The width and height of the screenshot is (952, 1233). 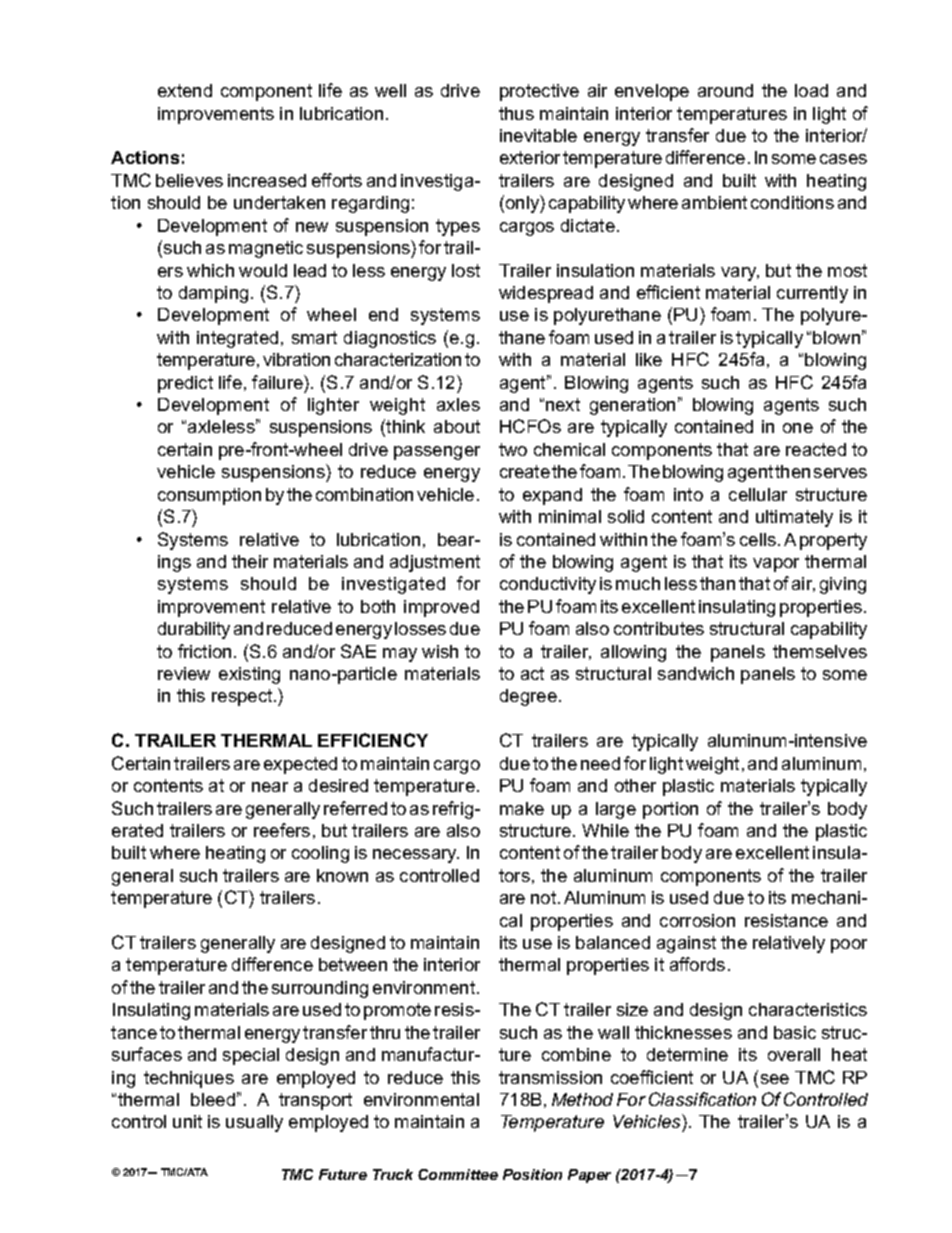 What do you see at coordinates (545, 897) in the screenshot?
I see `not` at bounding box center [545, 897].
